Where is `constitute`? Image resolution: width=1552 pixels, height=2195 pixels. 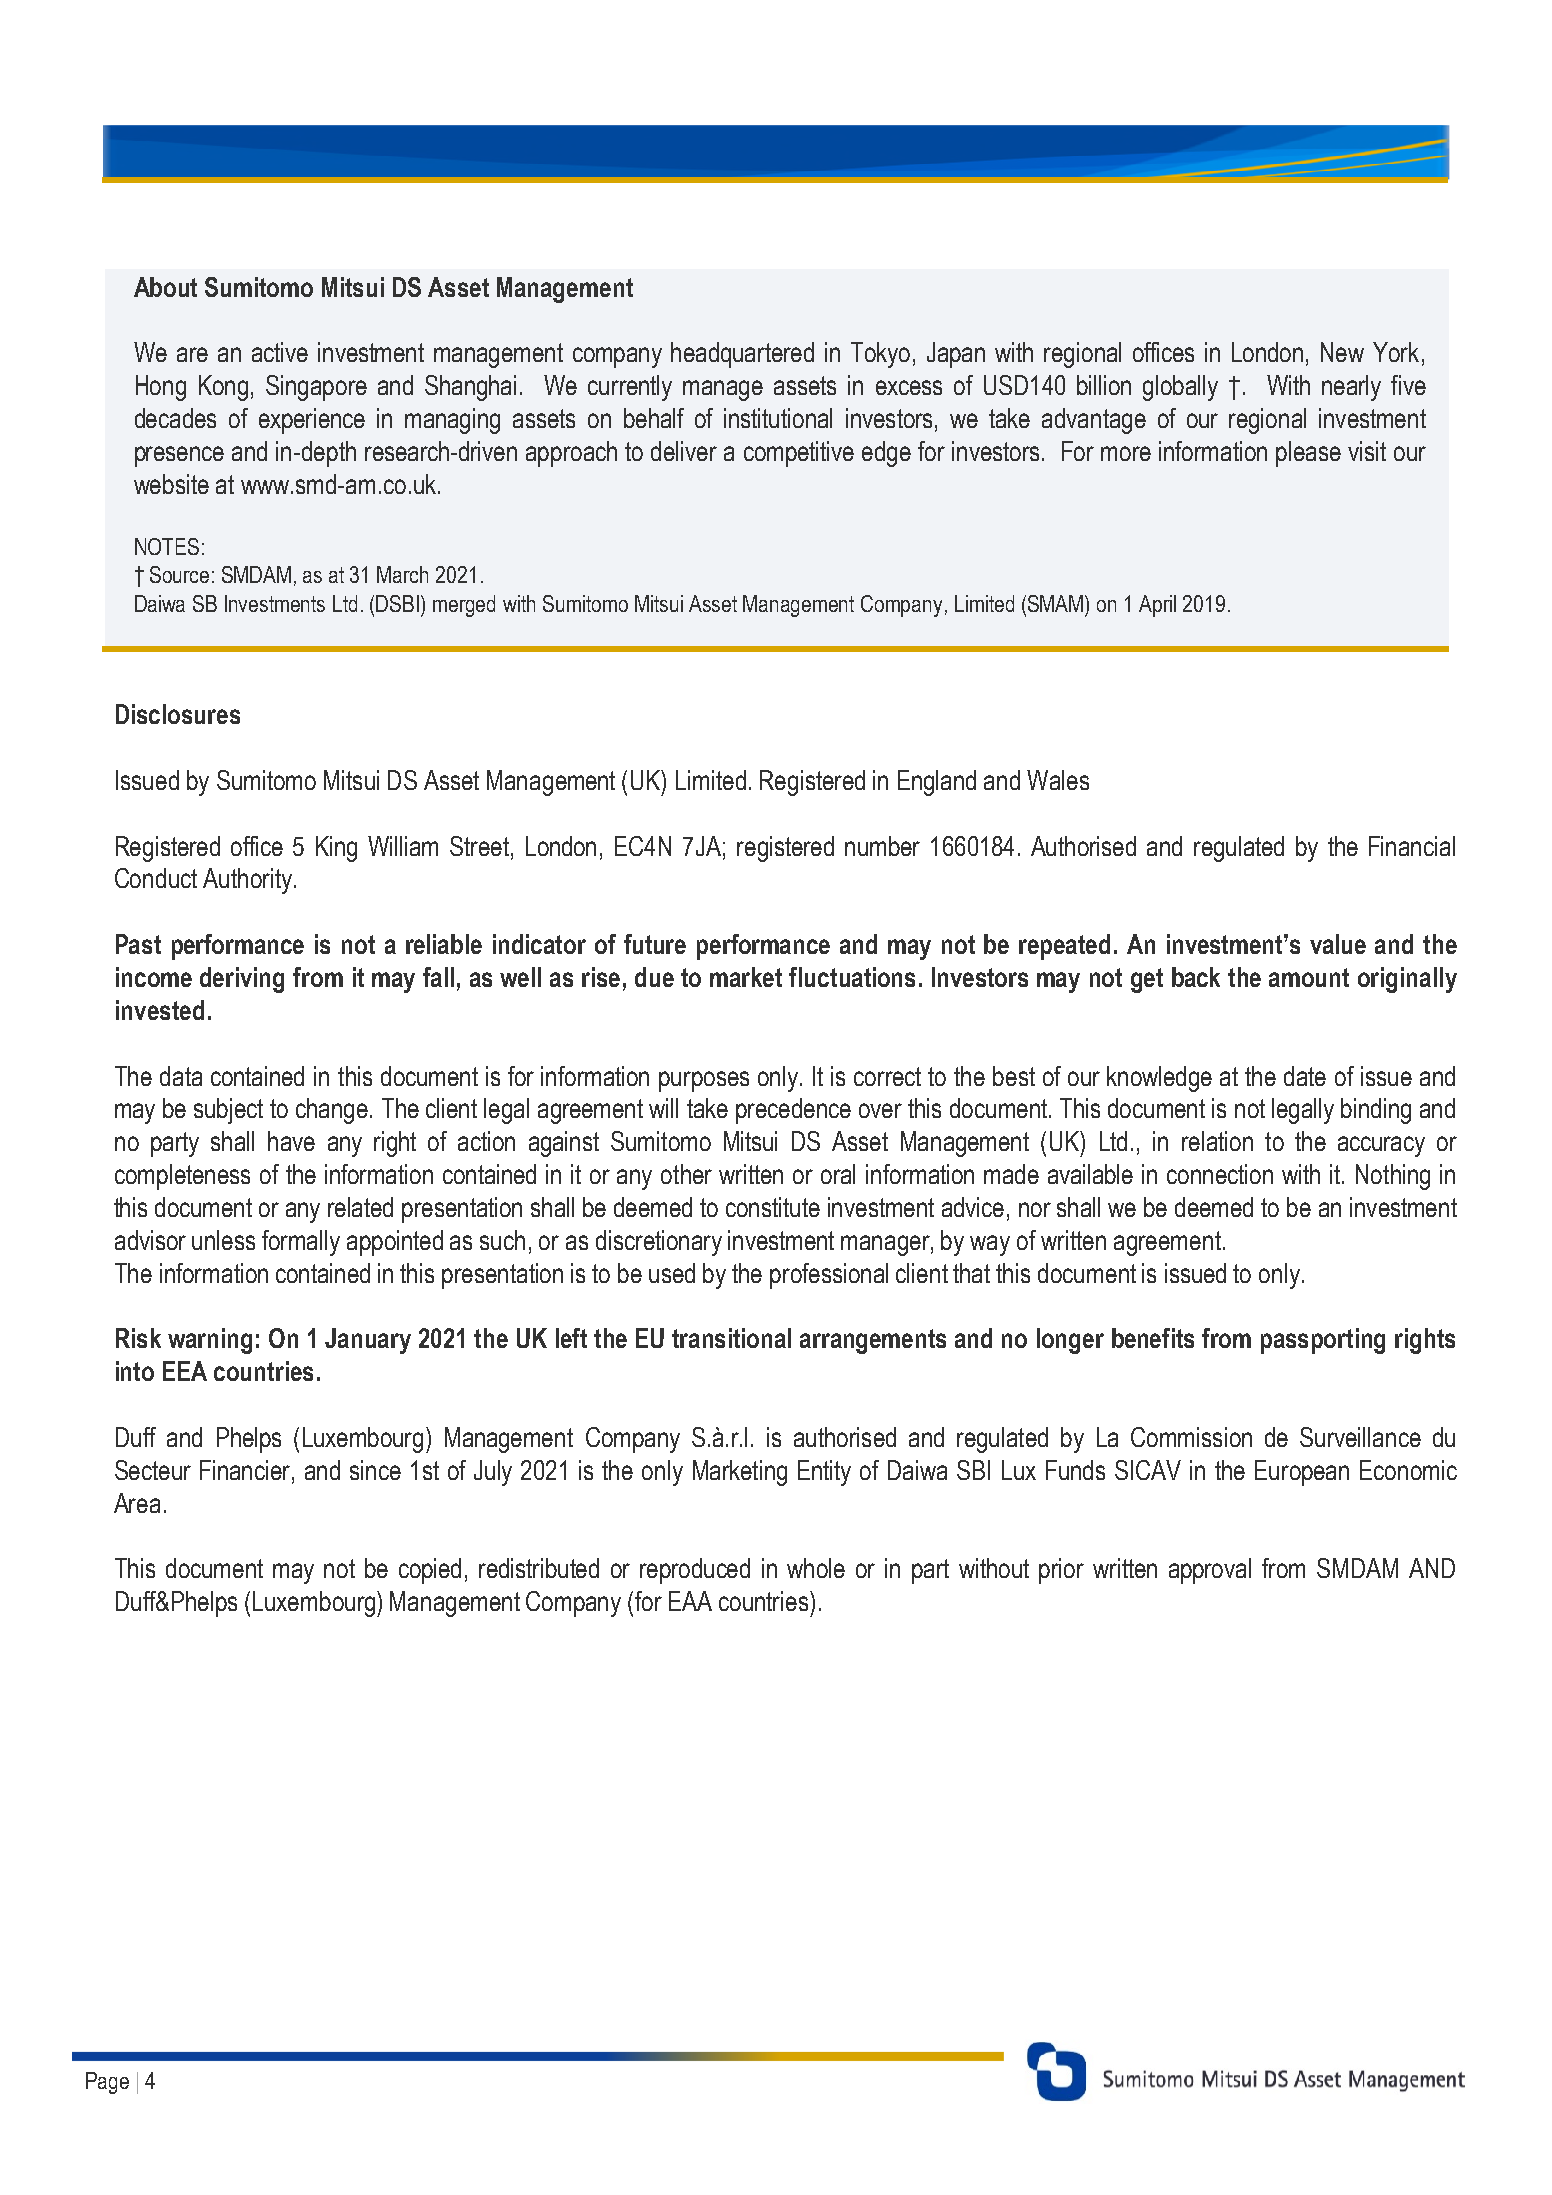
constitute is located at coordinates (773, 1207).
